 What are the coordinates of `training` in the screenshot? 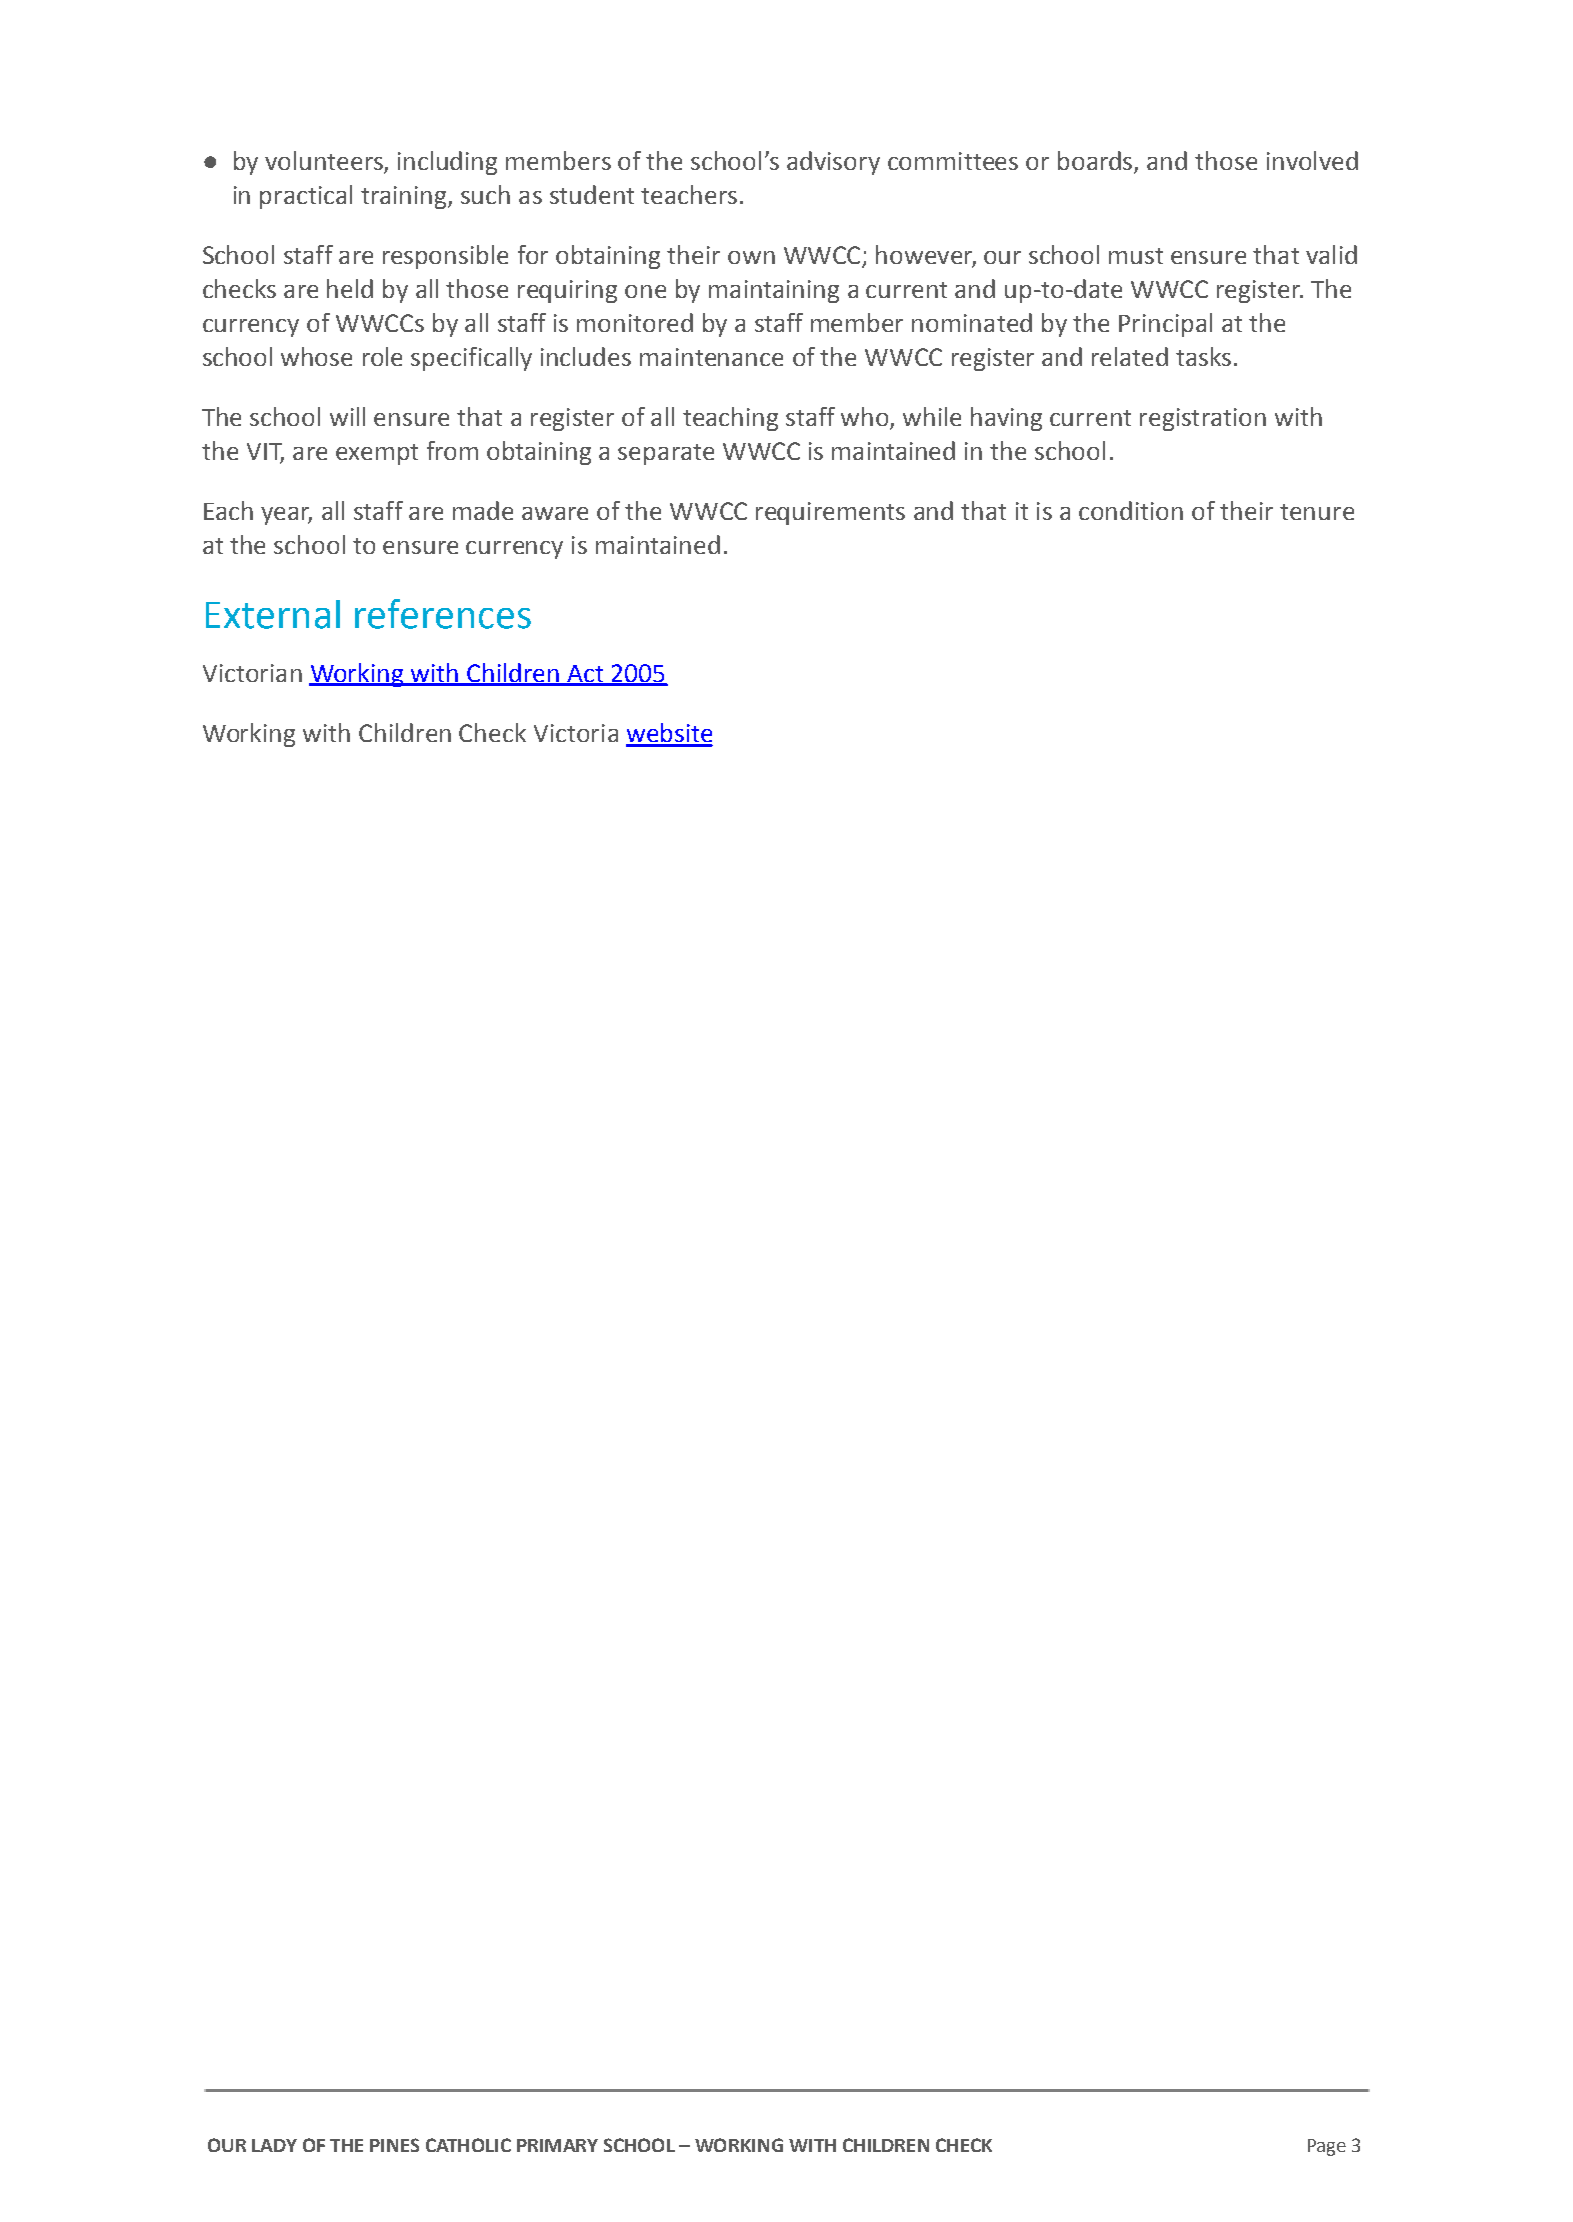 It's located at (405, 197).
